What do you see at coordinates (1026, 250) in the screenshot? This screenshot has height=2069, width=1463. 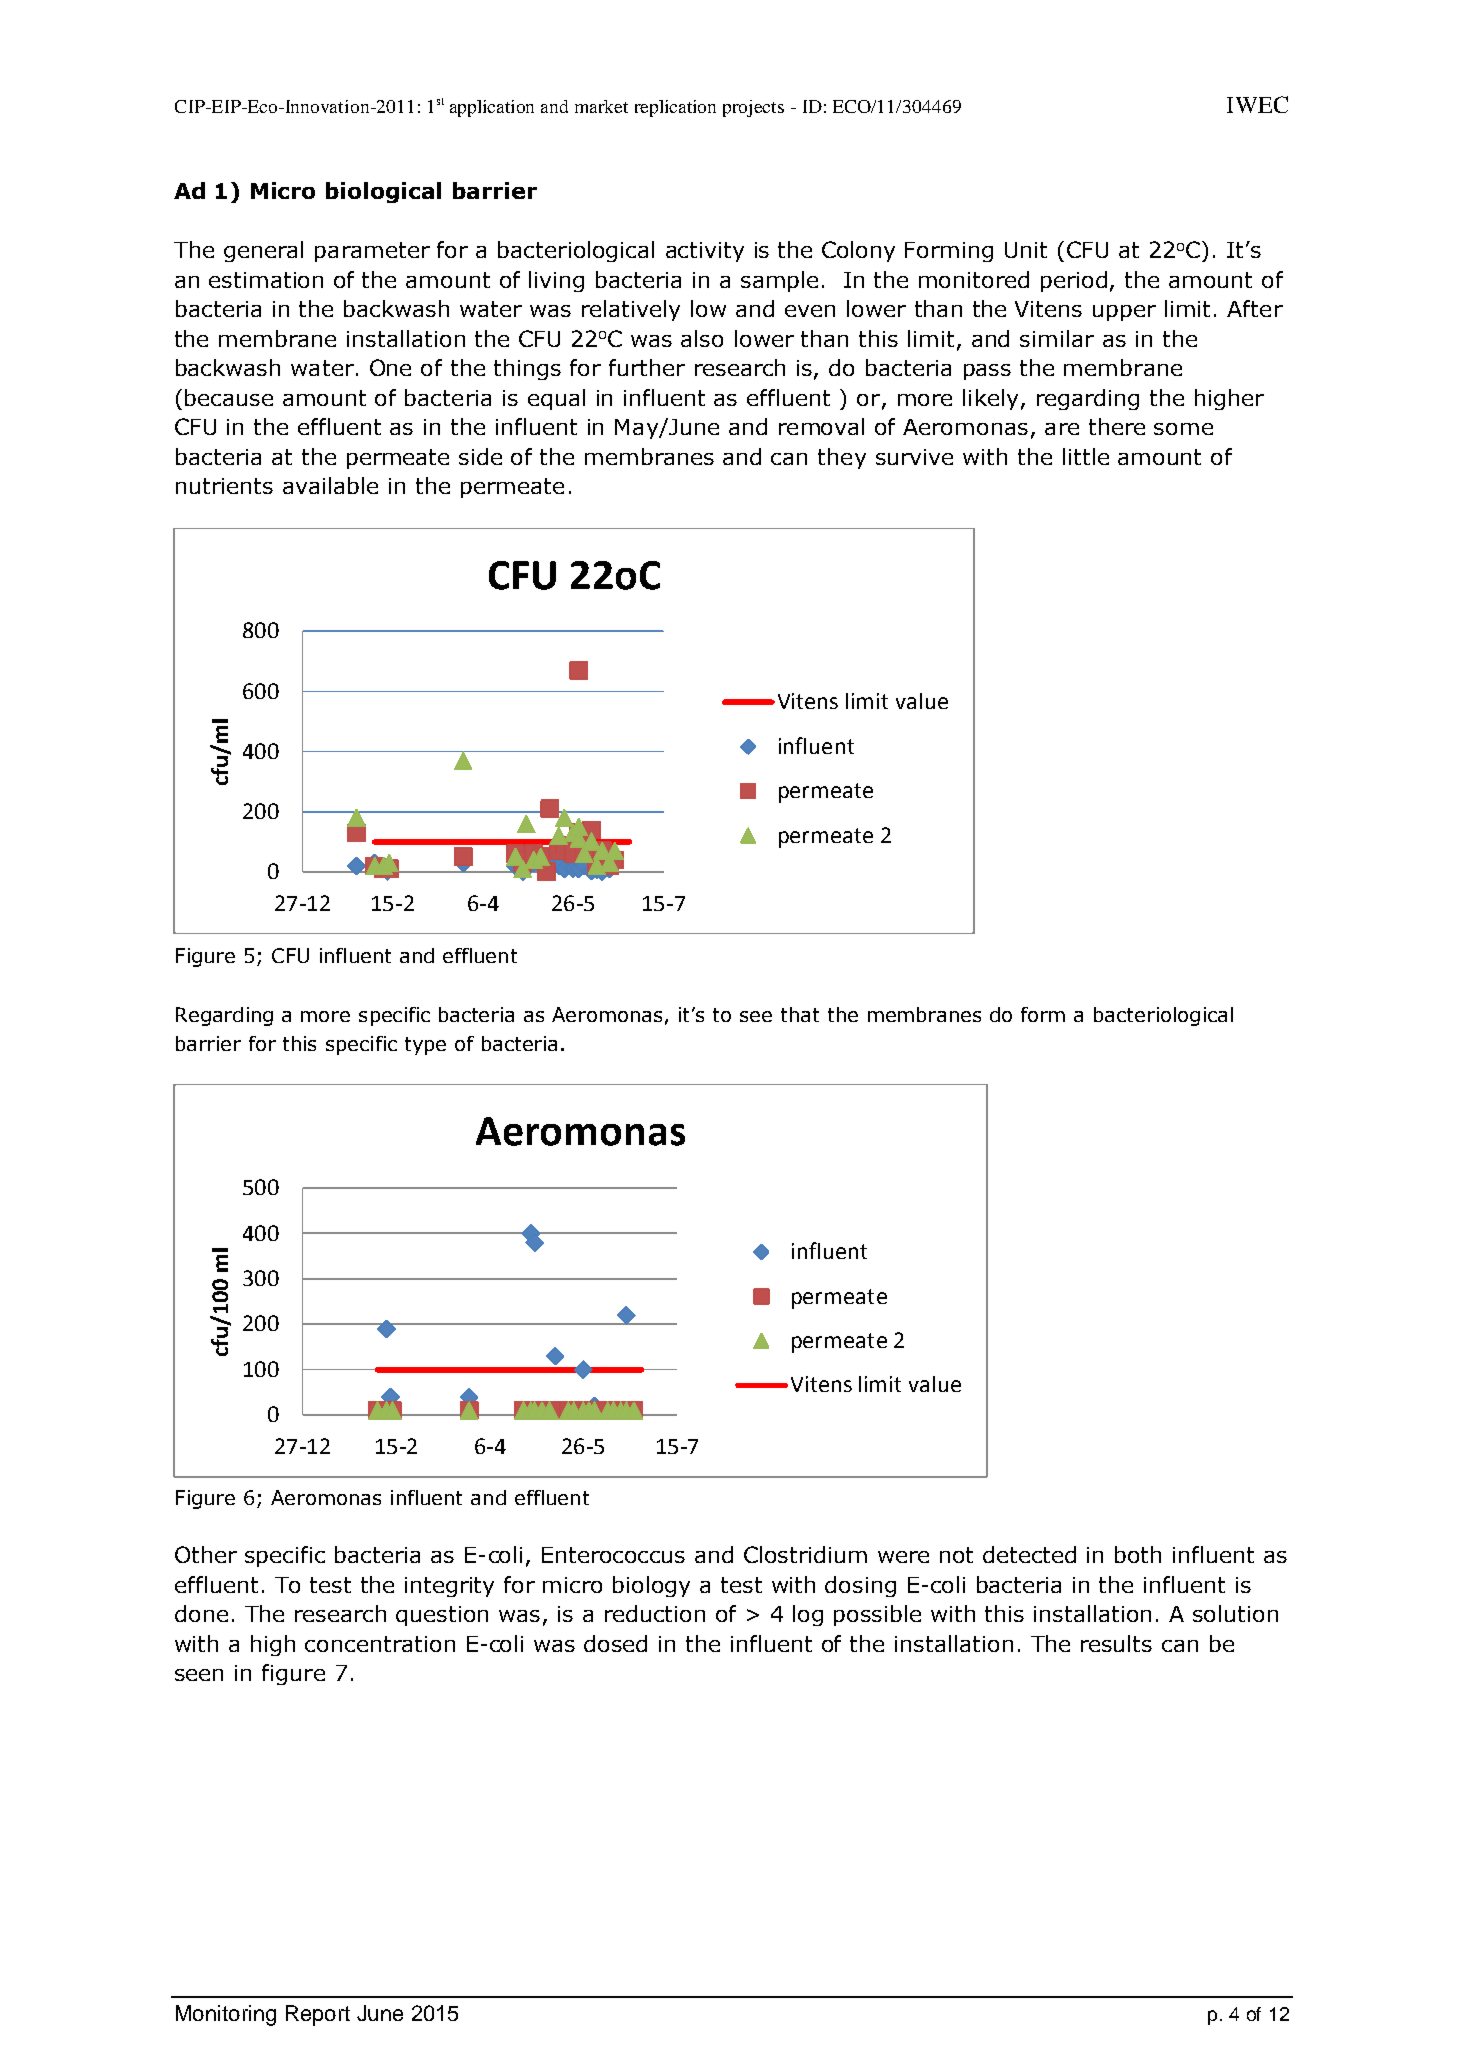 I see `Unit` at bounding box center [1026, 250].
